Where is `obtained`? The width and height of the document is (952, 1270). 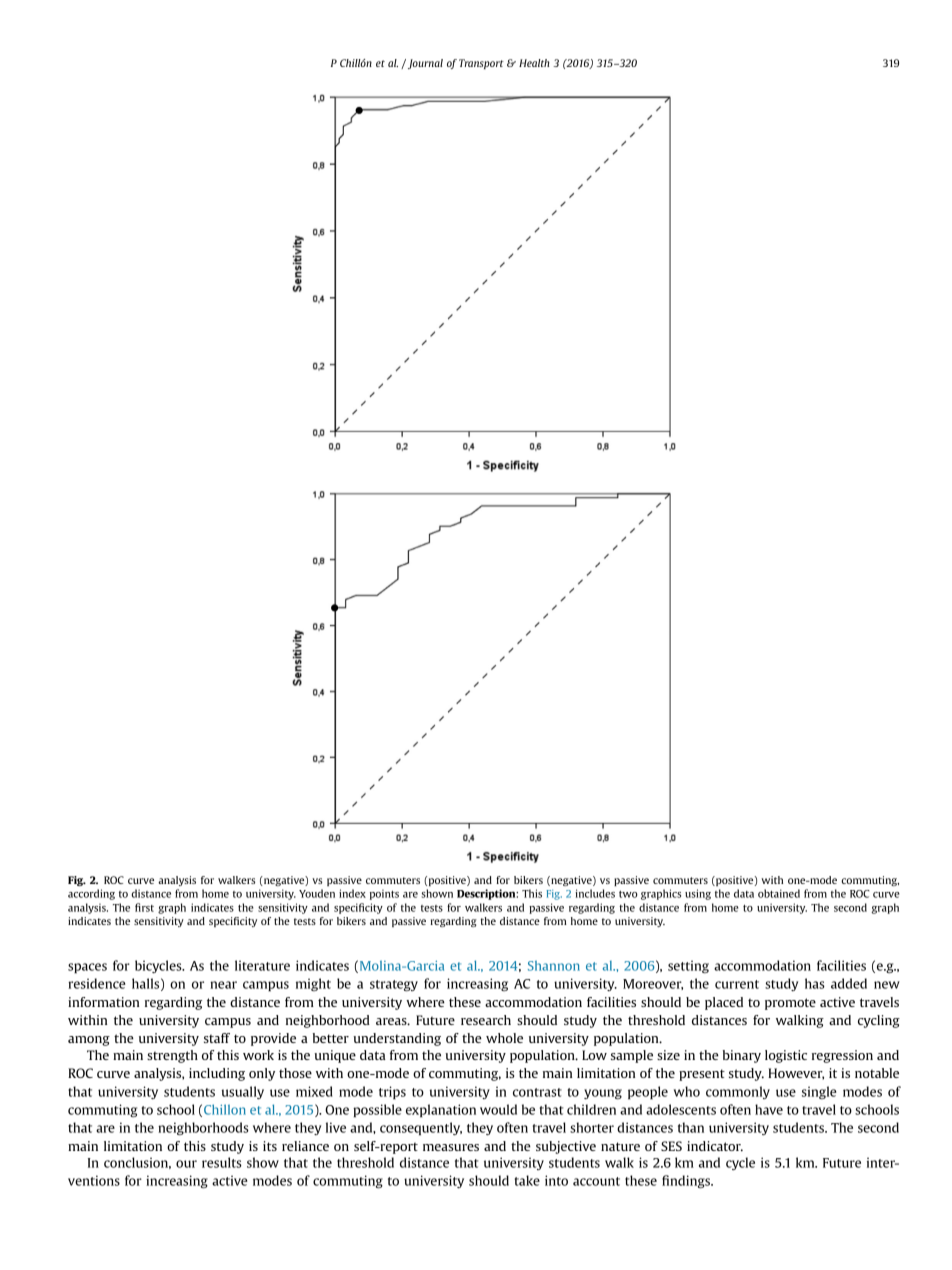
obtained is located at coordinates (779, 893).
